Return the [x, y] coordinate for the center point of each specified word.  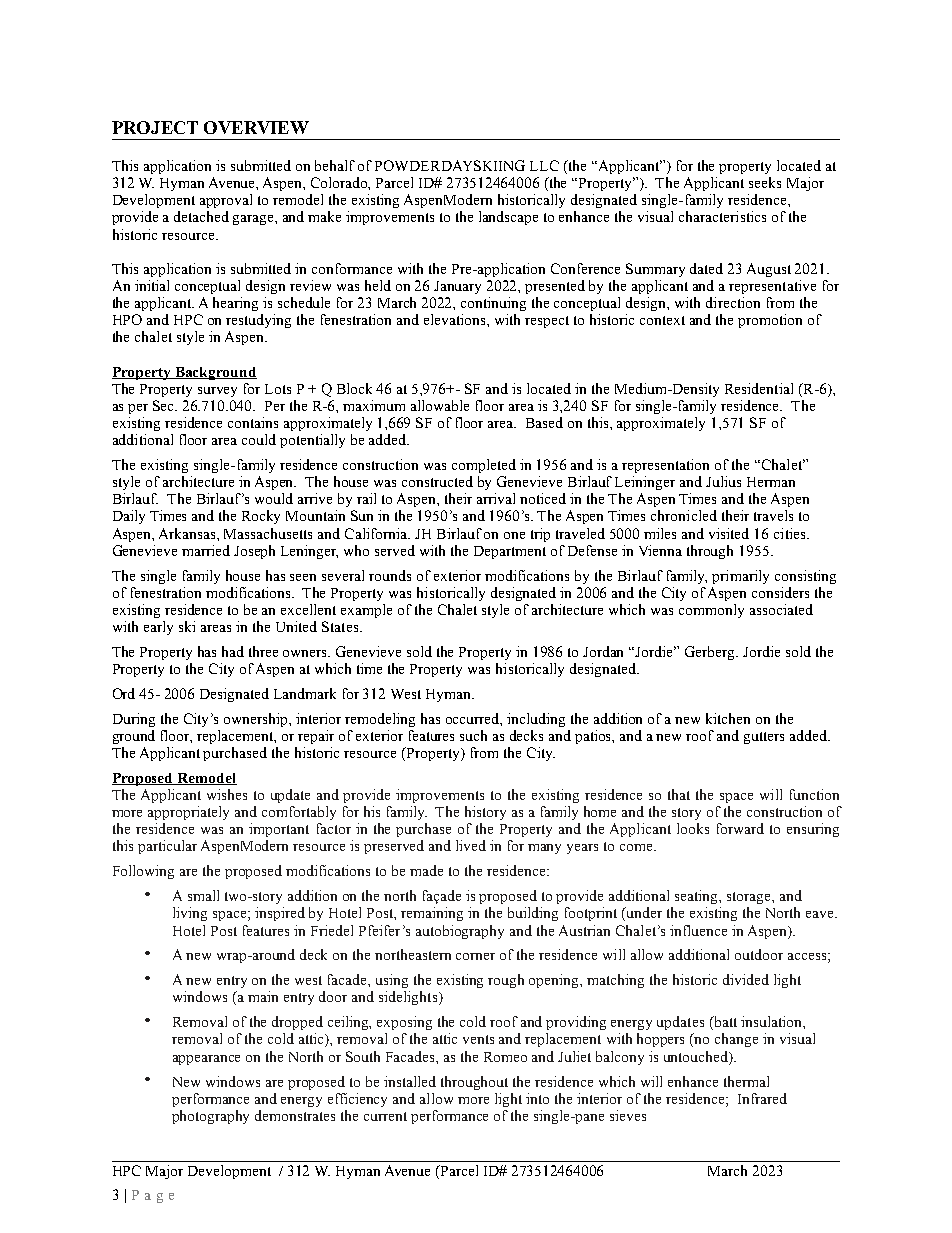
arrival [496, 498]
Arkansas [188, 533]
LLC [544, 165]
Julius [723, 481]
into [537, 1098]
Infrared [762, 1098]
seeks [765, 182]
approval [226, 201]
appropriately [188, 813]
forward [740, 828]
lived [471, 845]
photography [210, 1117]
